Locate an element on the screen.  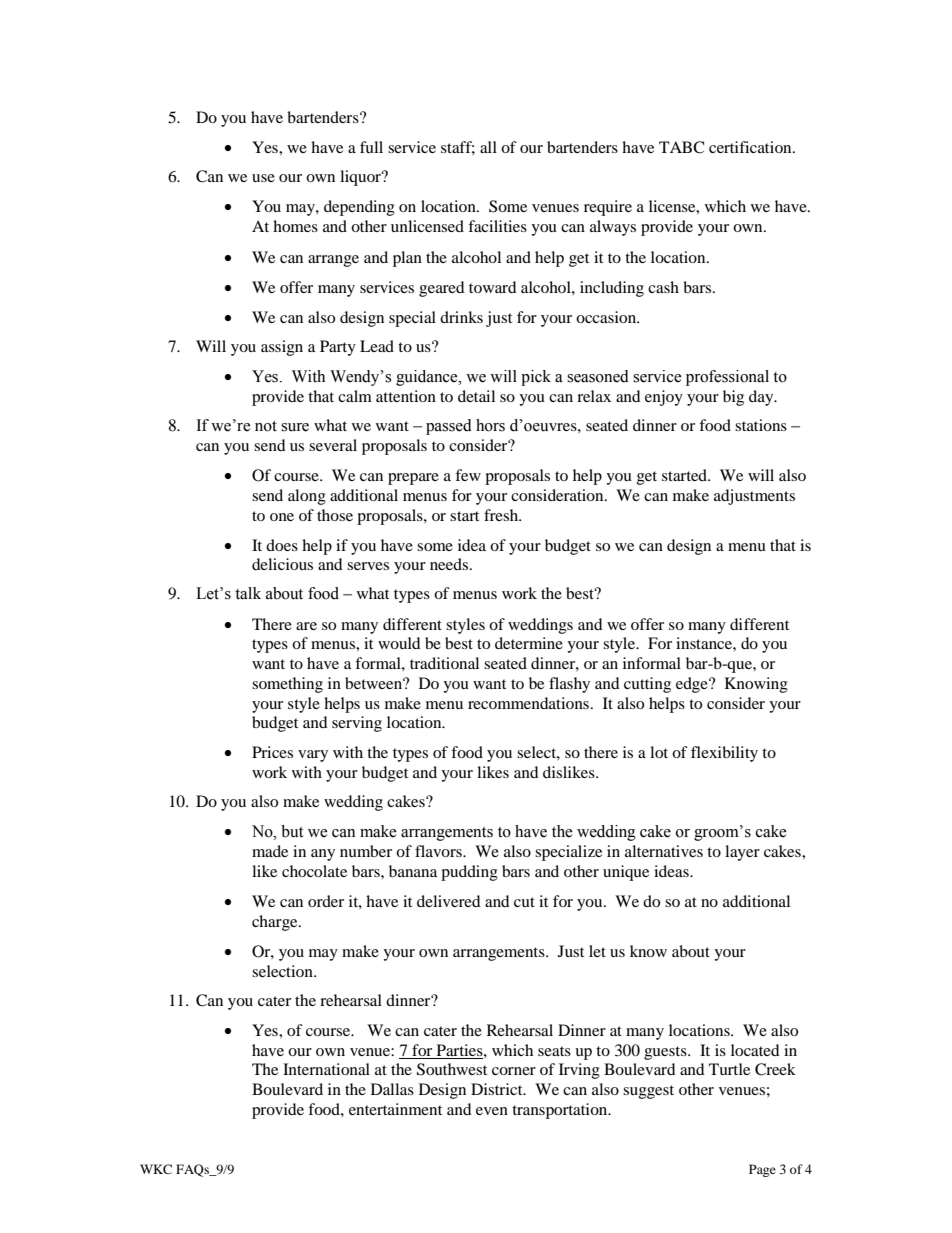
even is located at coordinates (492, 1111).
